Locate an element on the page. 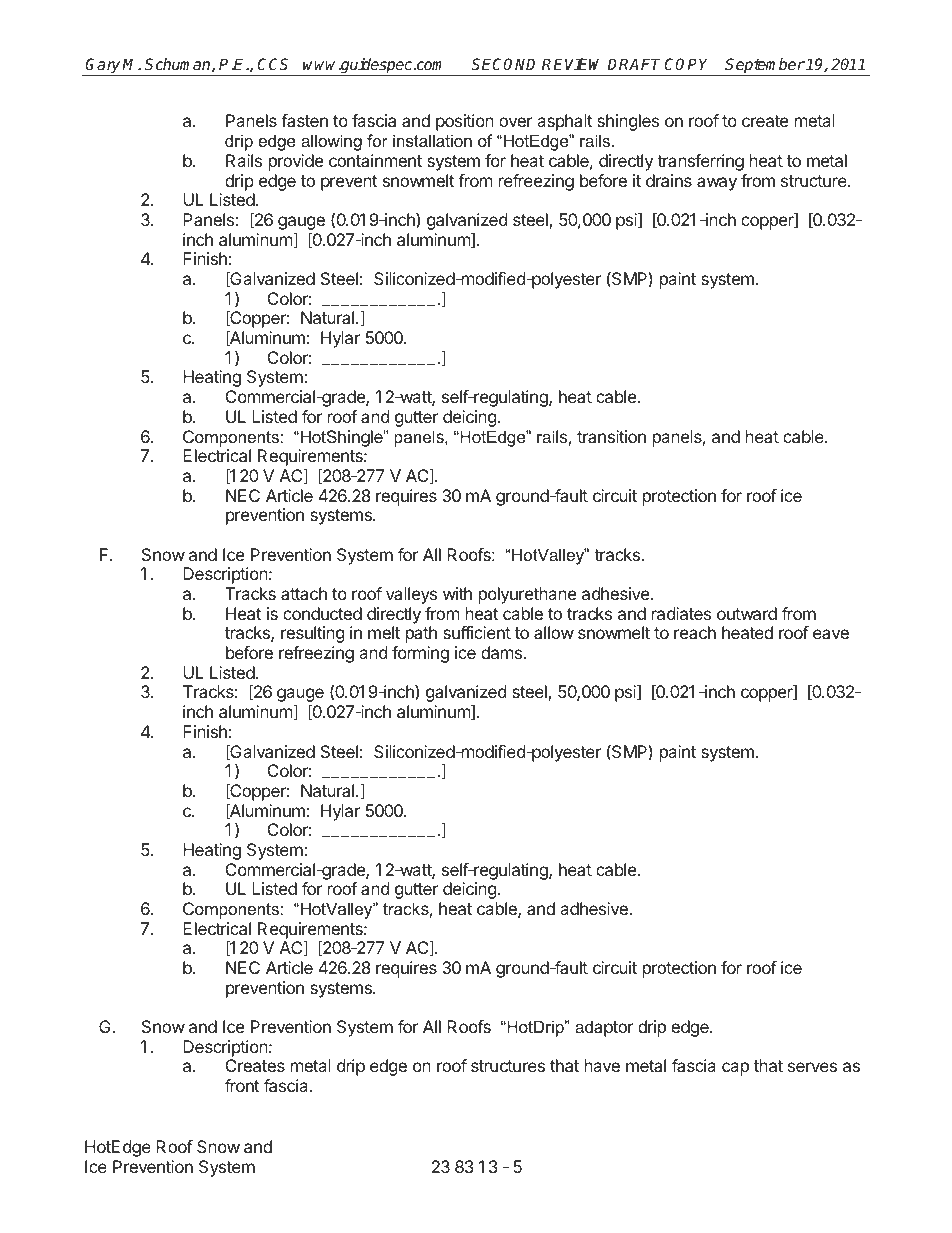 This page has height=1233, width=952. Schuman is located at coordinates (179, 65).
